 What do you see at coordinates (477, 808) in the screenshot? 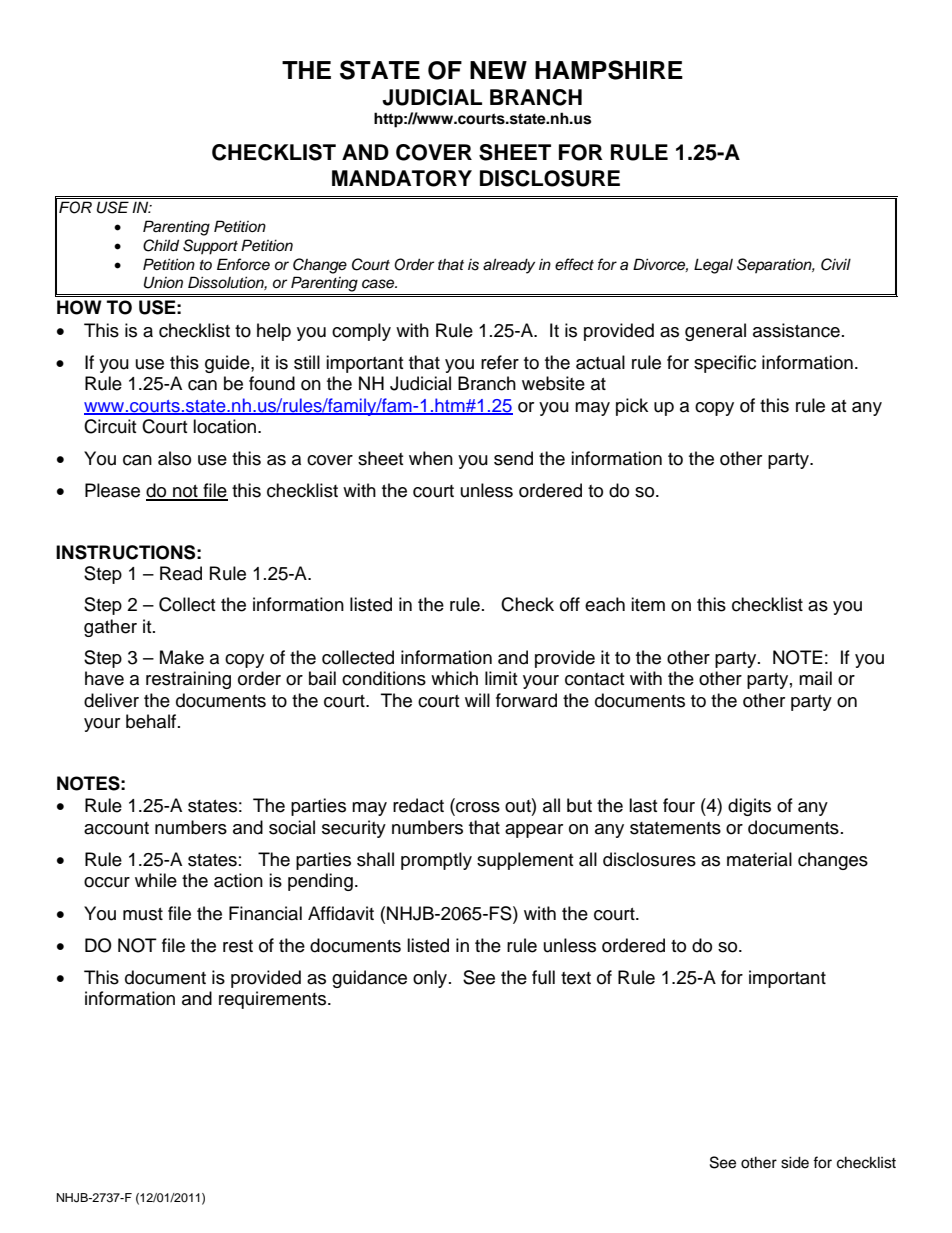
I see `cross` at bounding box center [477, 808].
